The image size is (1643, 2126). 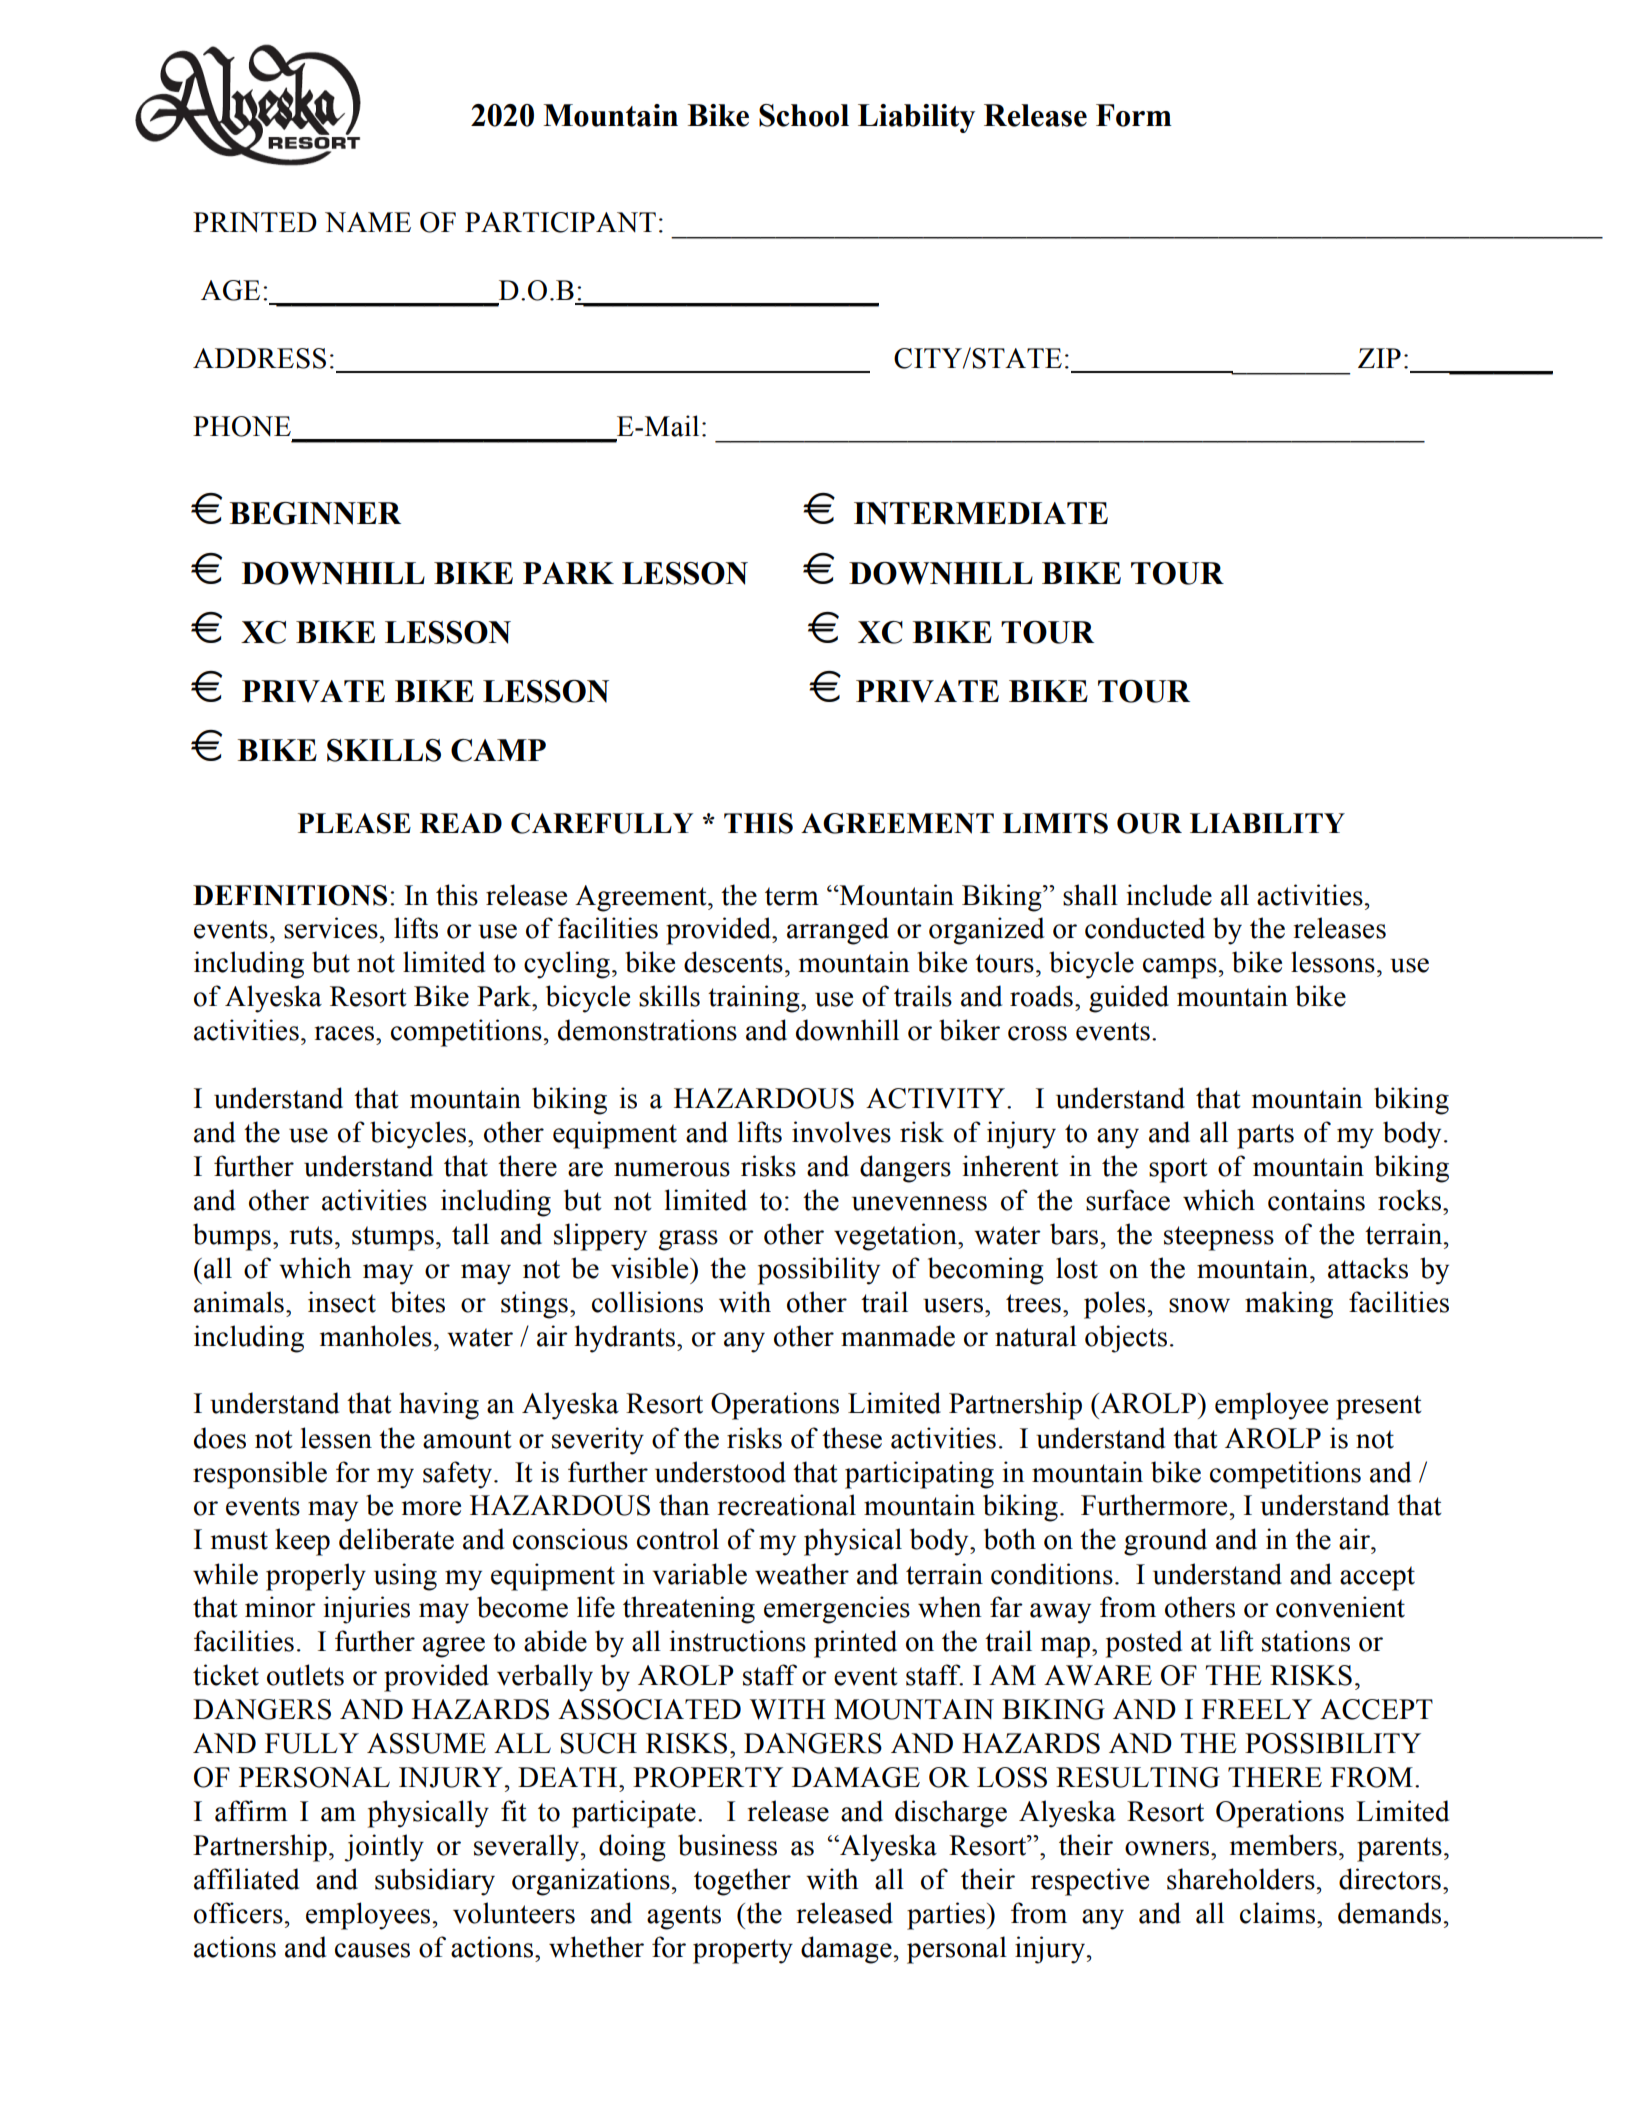 What do you see at coordinates (384, 1848) in the screenshot?
I see `jointly` at bounding box center [384, 1848].
